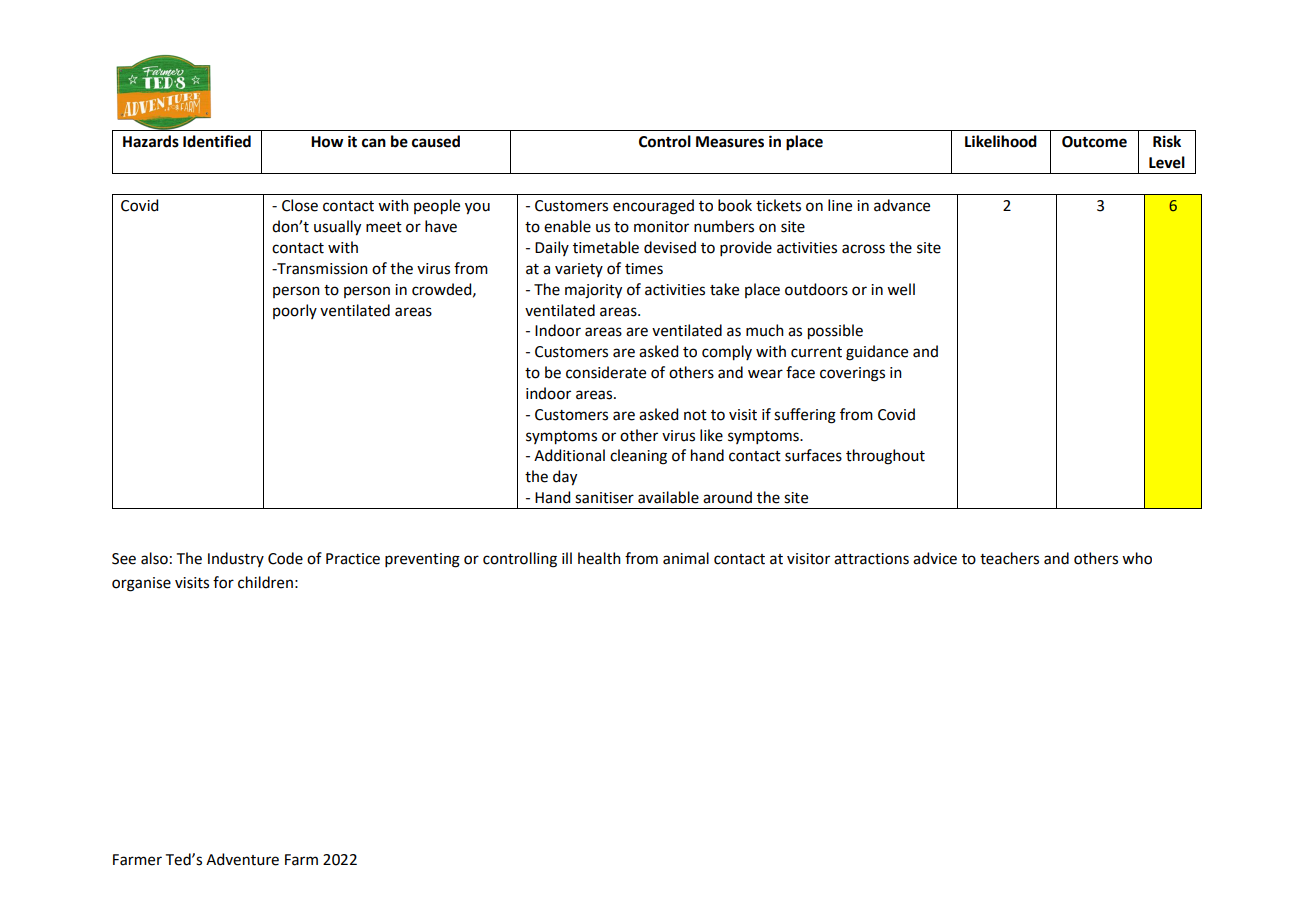  What do you see at coordinates (1009, 558) in the screenshot?
I see `teachers` at bounding box center [1009, 558].
